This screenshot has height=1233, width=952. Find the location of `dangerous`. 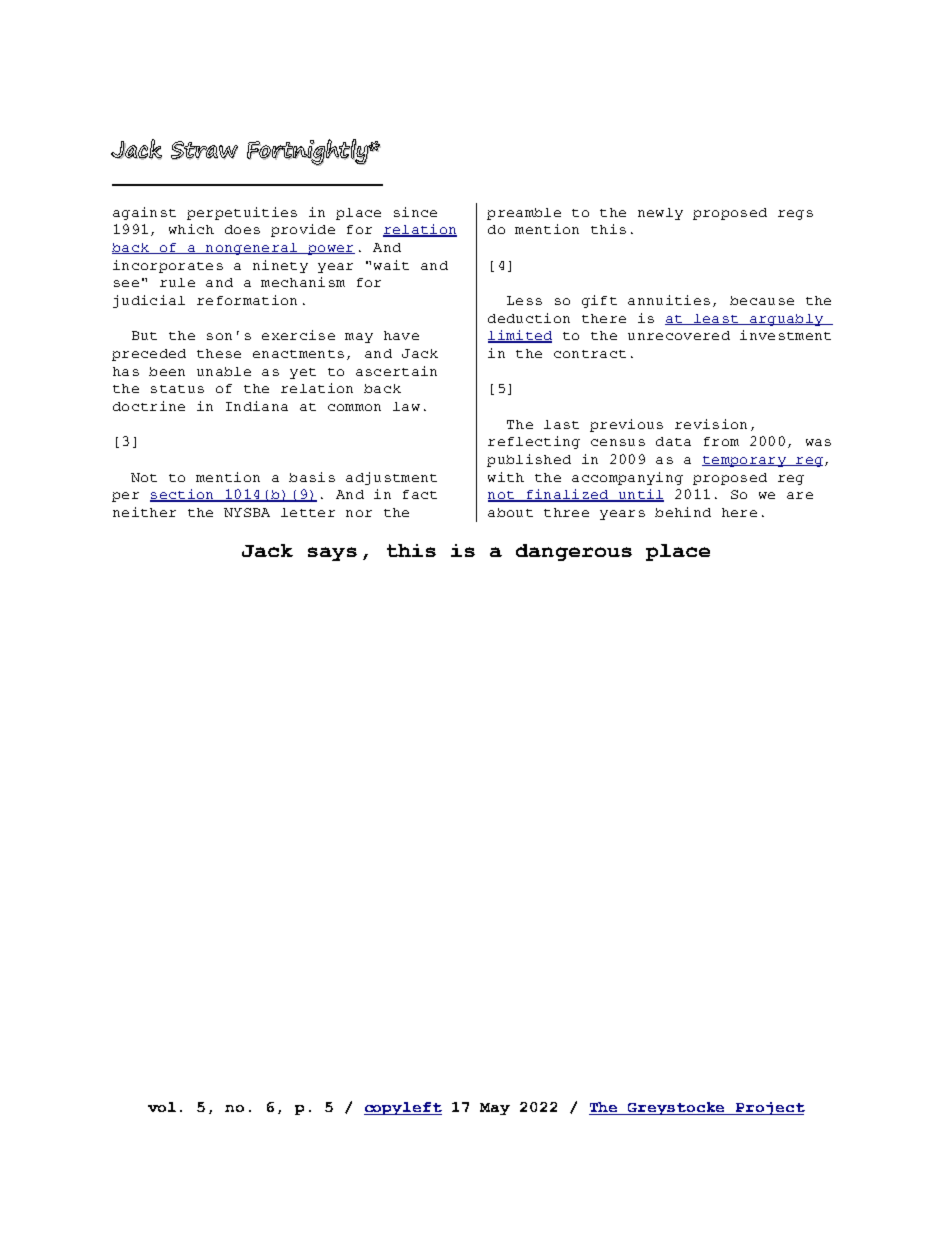

dangerous is located at coordinates (574, 552).
